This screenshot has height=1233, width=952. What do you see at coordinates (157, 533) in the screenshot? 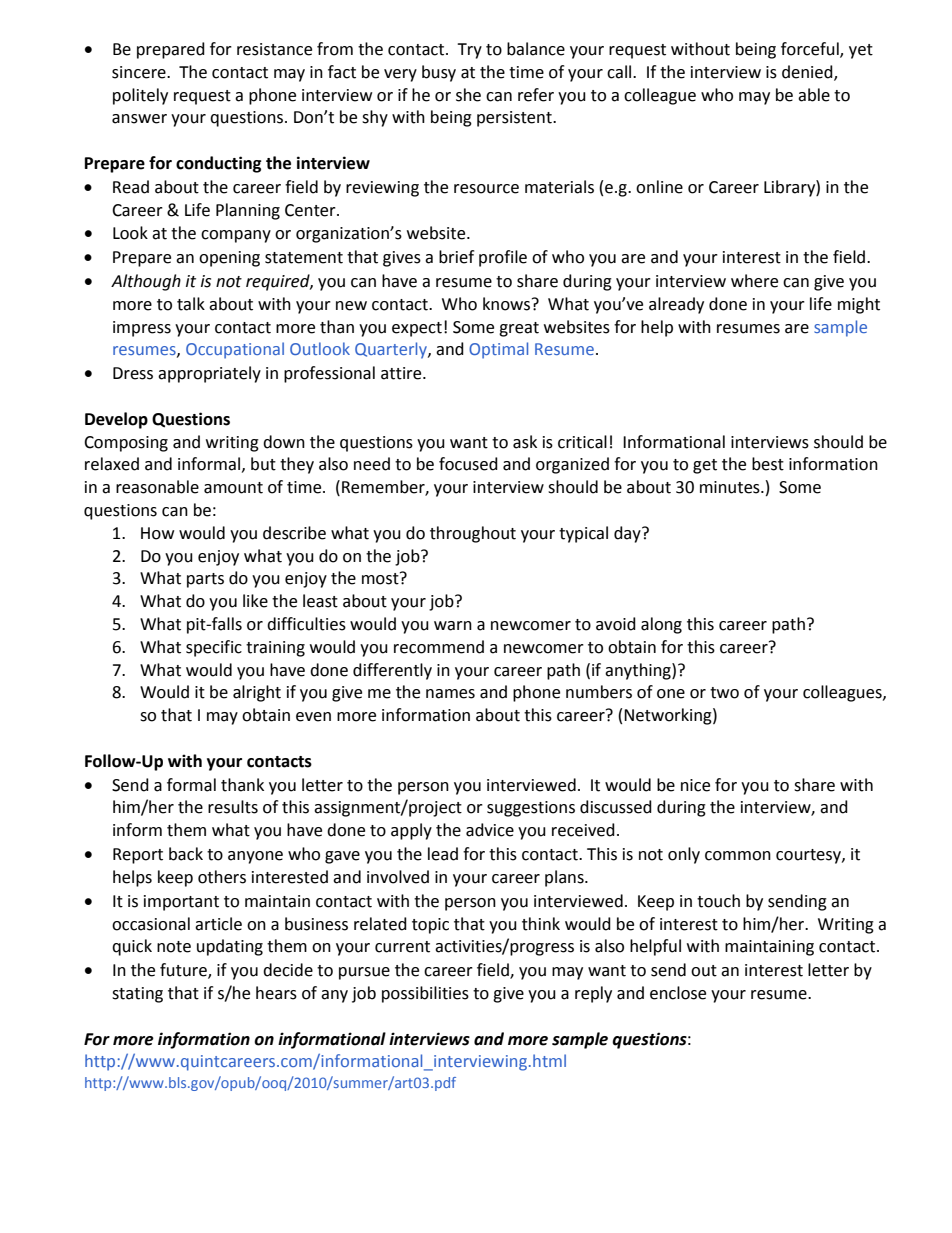
I see `How` at bounding box center [157, 533].
